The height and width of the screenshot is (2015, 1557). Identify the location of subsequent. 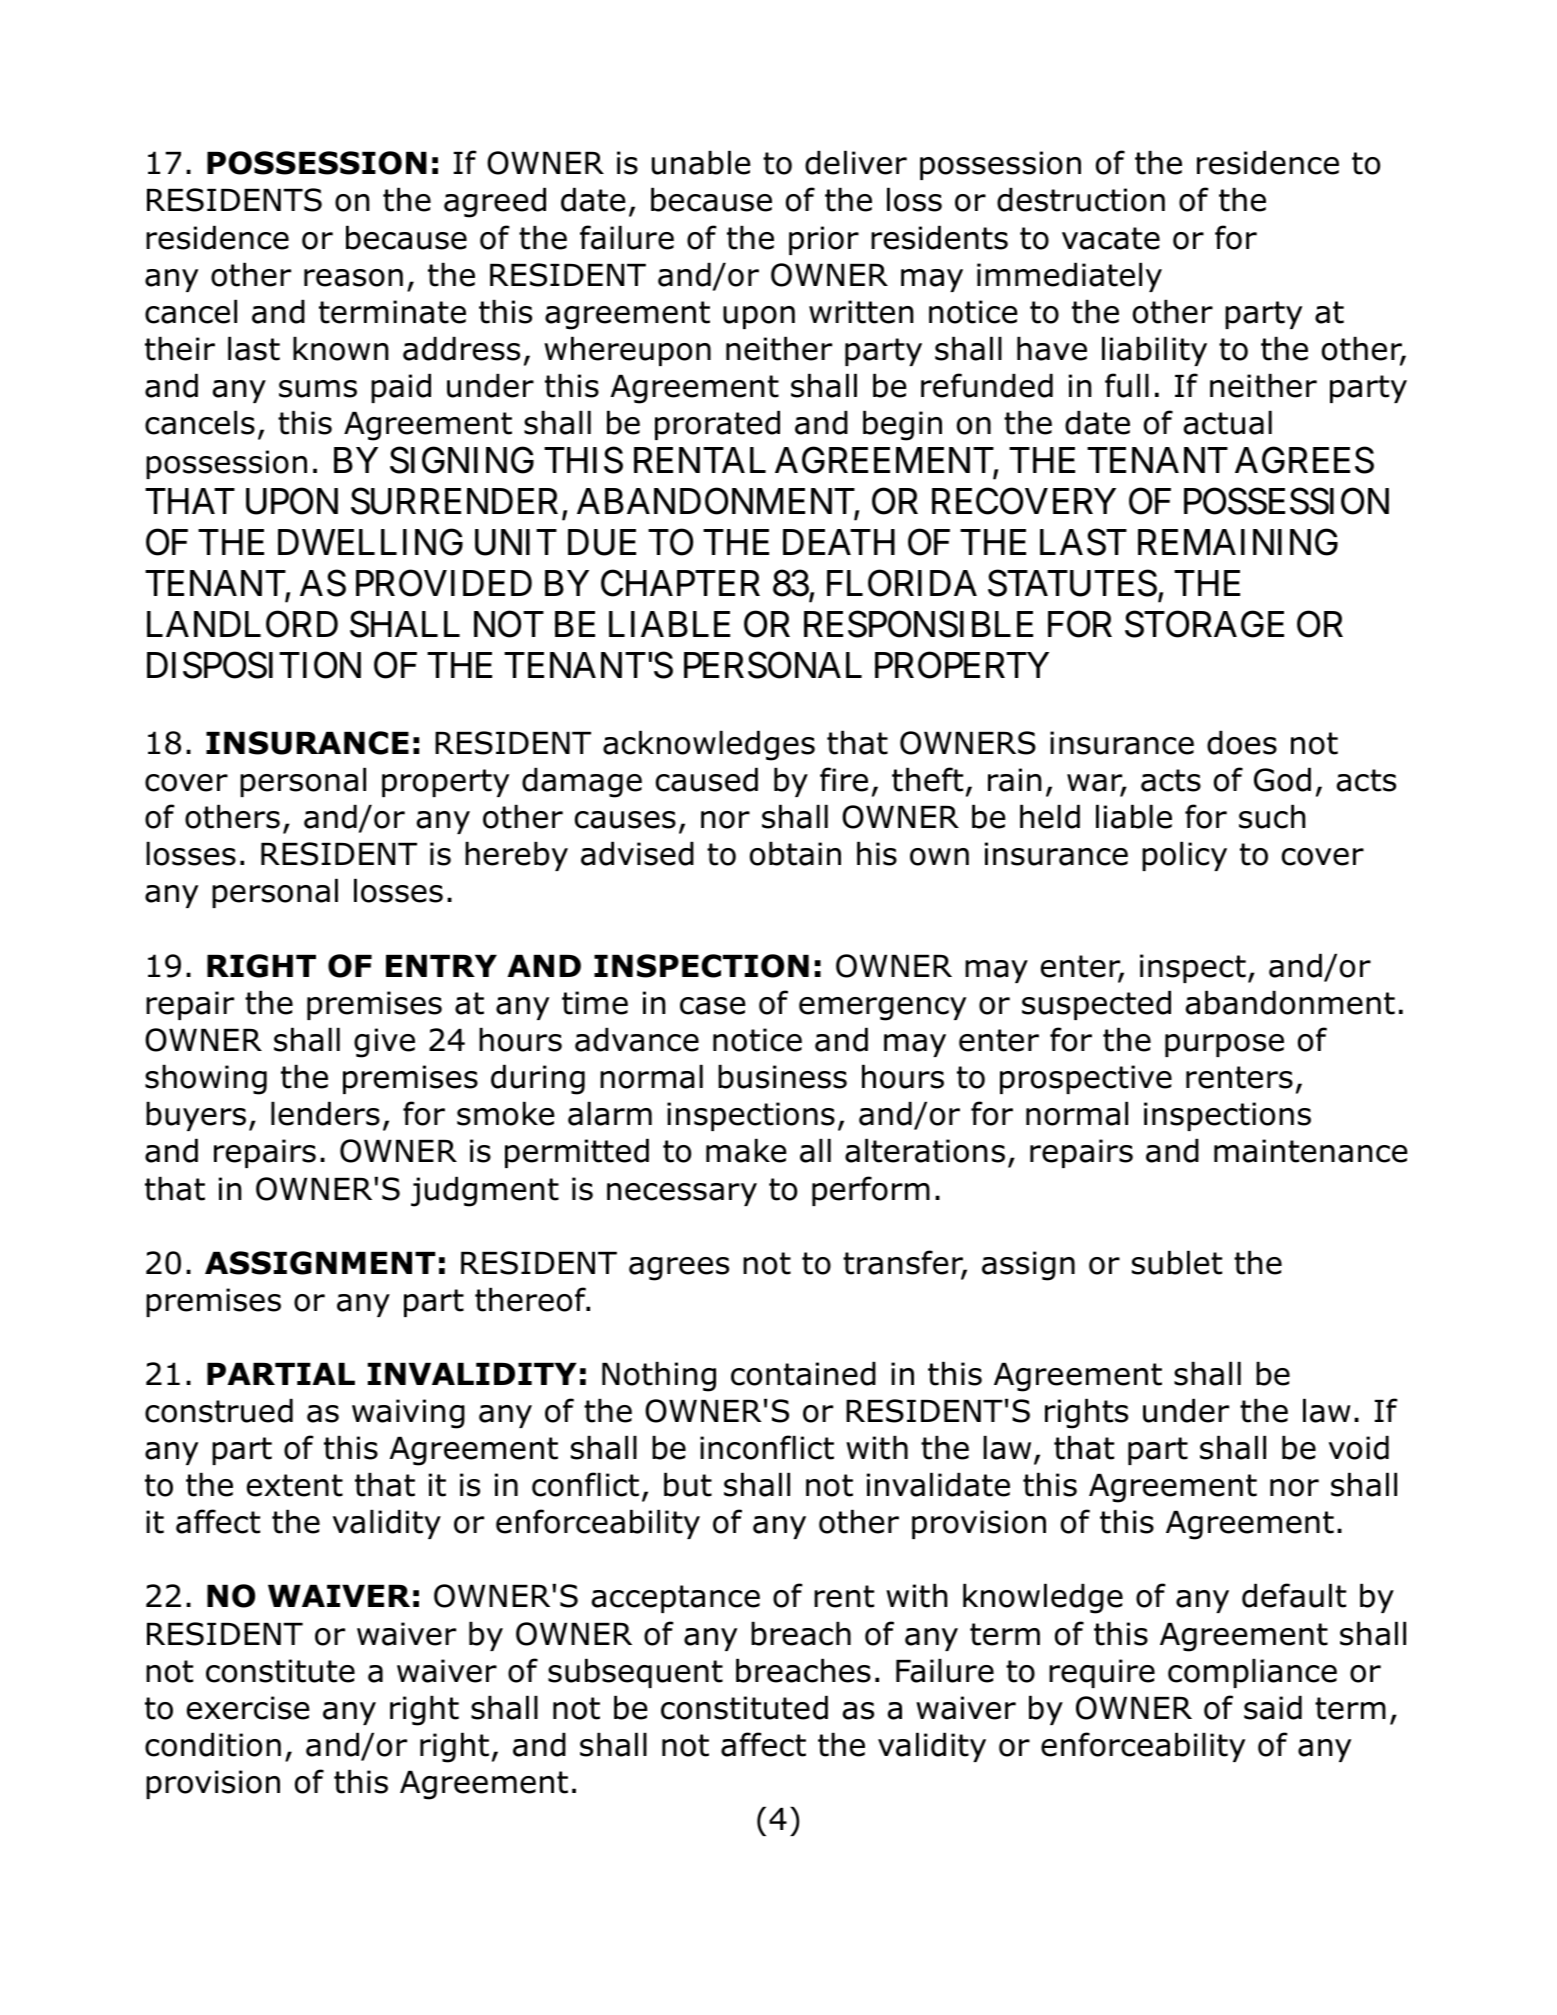
(635, 1673).
